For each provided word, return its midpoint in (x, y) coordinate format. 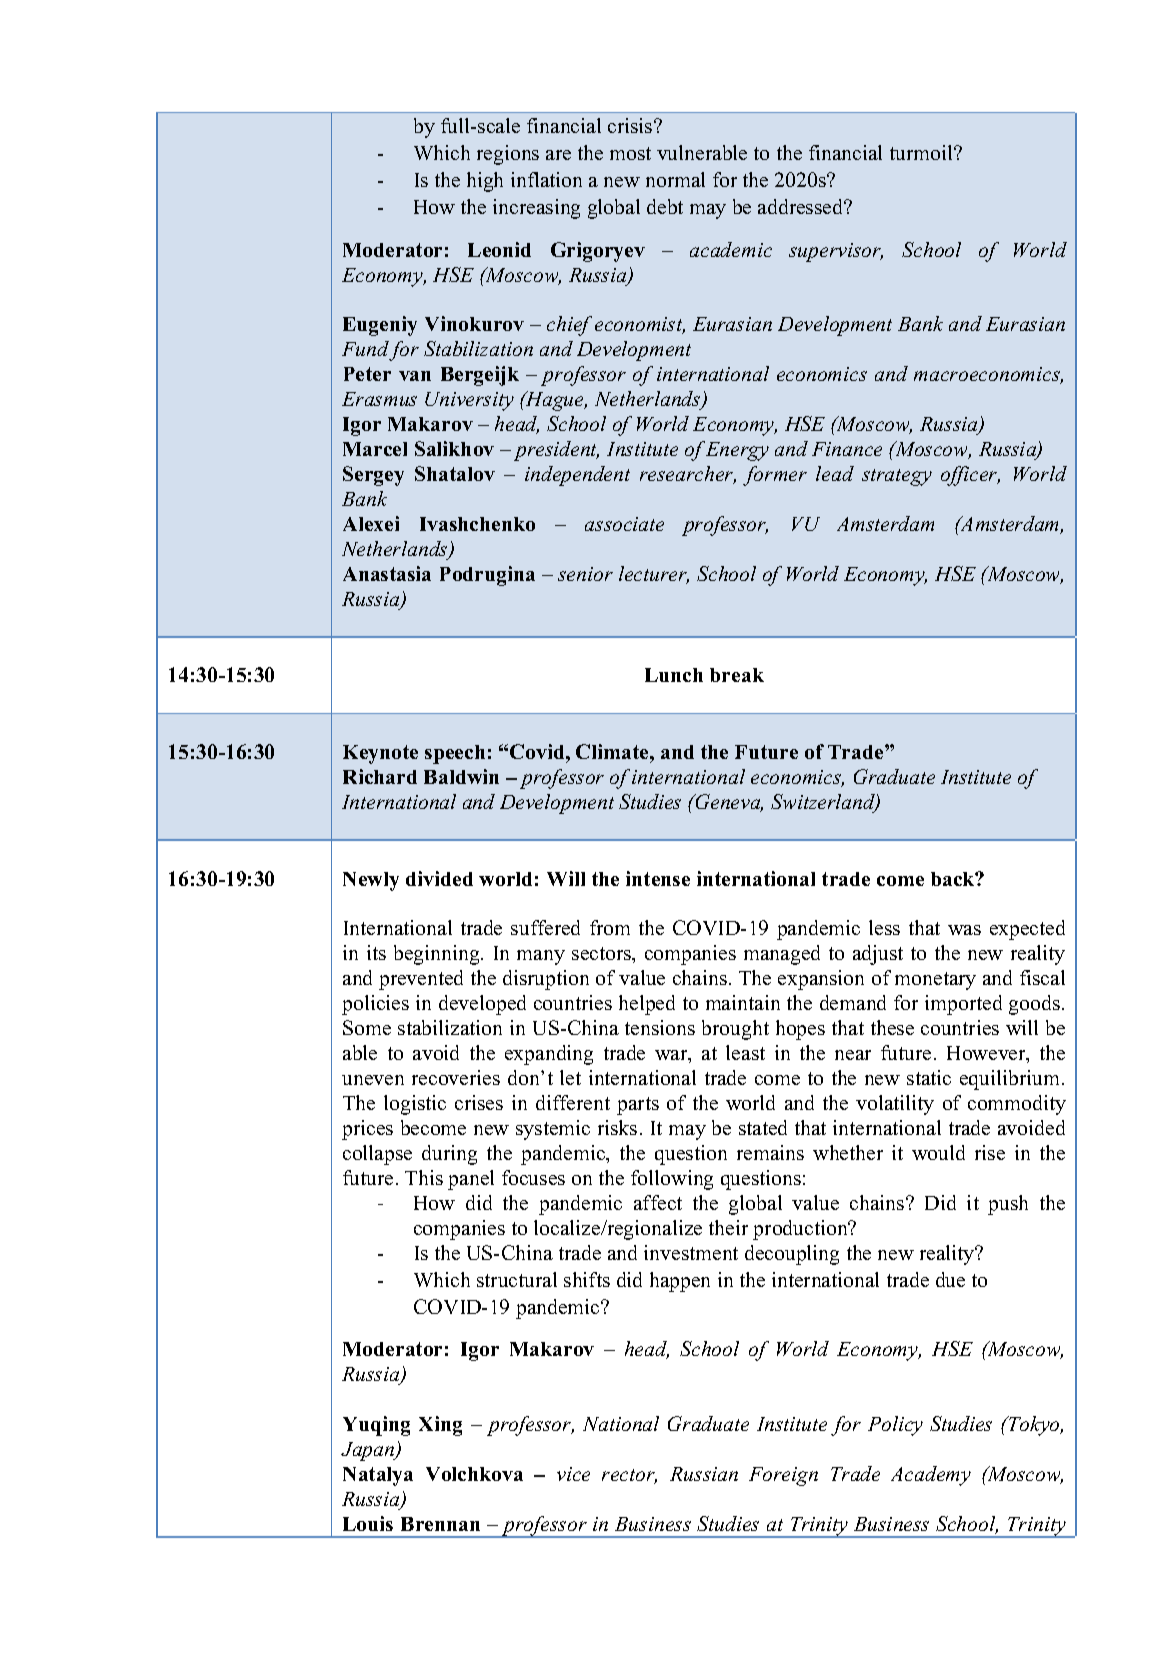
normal (675, 179)
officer (970, 476)
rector (629, 1476)
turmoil (922, 152)
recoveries (456, 1077)
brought (735, 1030)
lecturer (654, 575)
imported (963, 1005)
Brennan (440, 1524)
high (485, 182)
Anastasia (387, 573)
